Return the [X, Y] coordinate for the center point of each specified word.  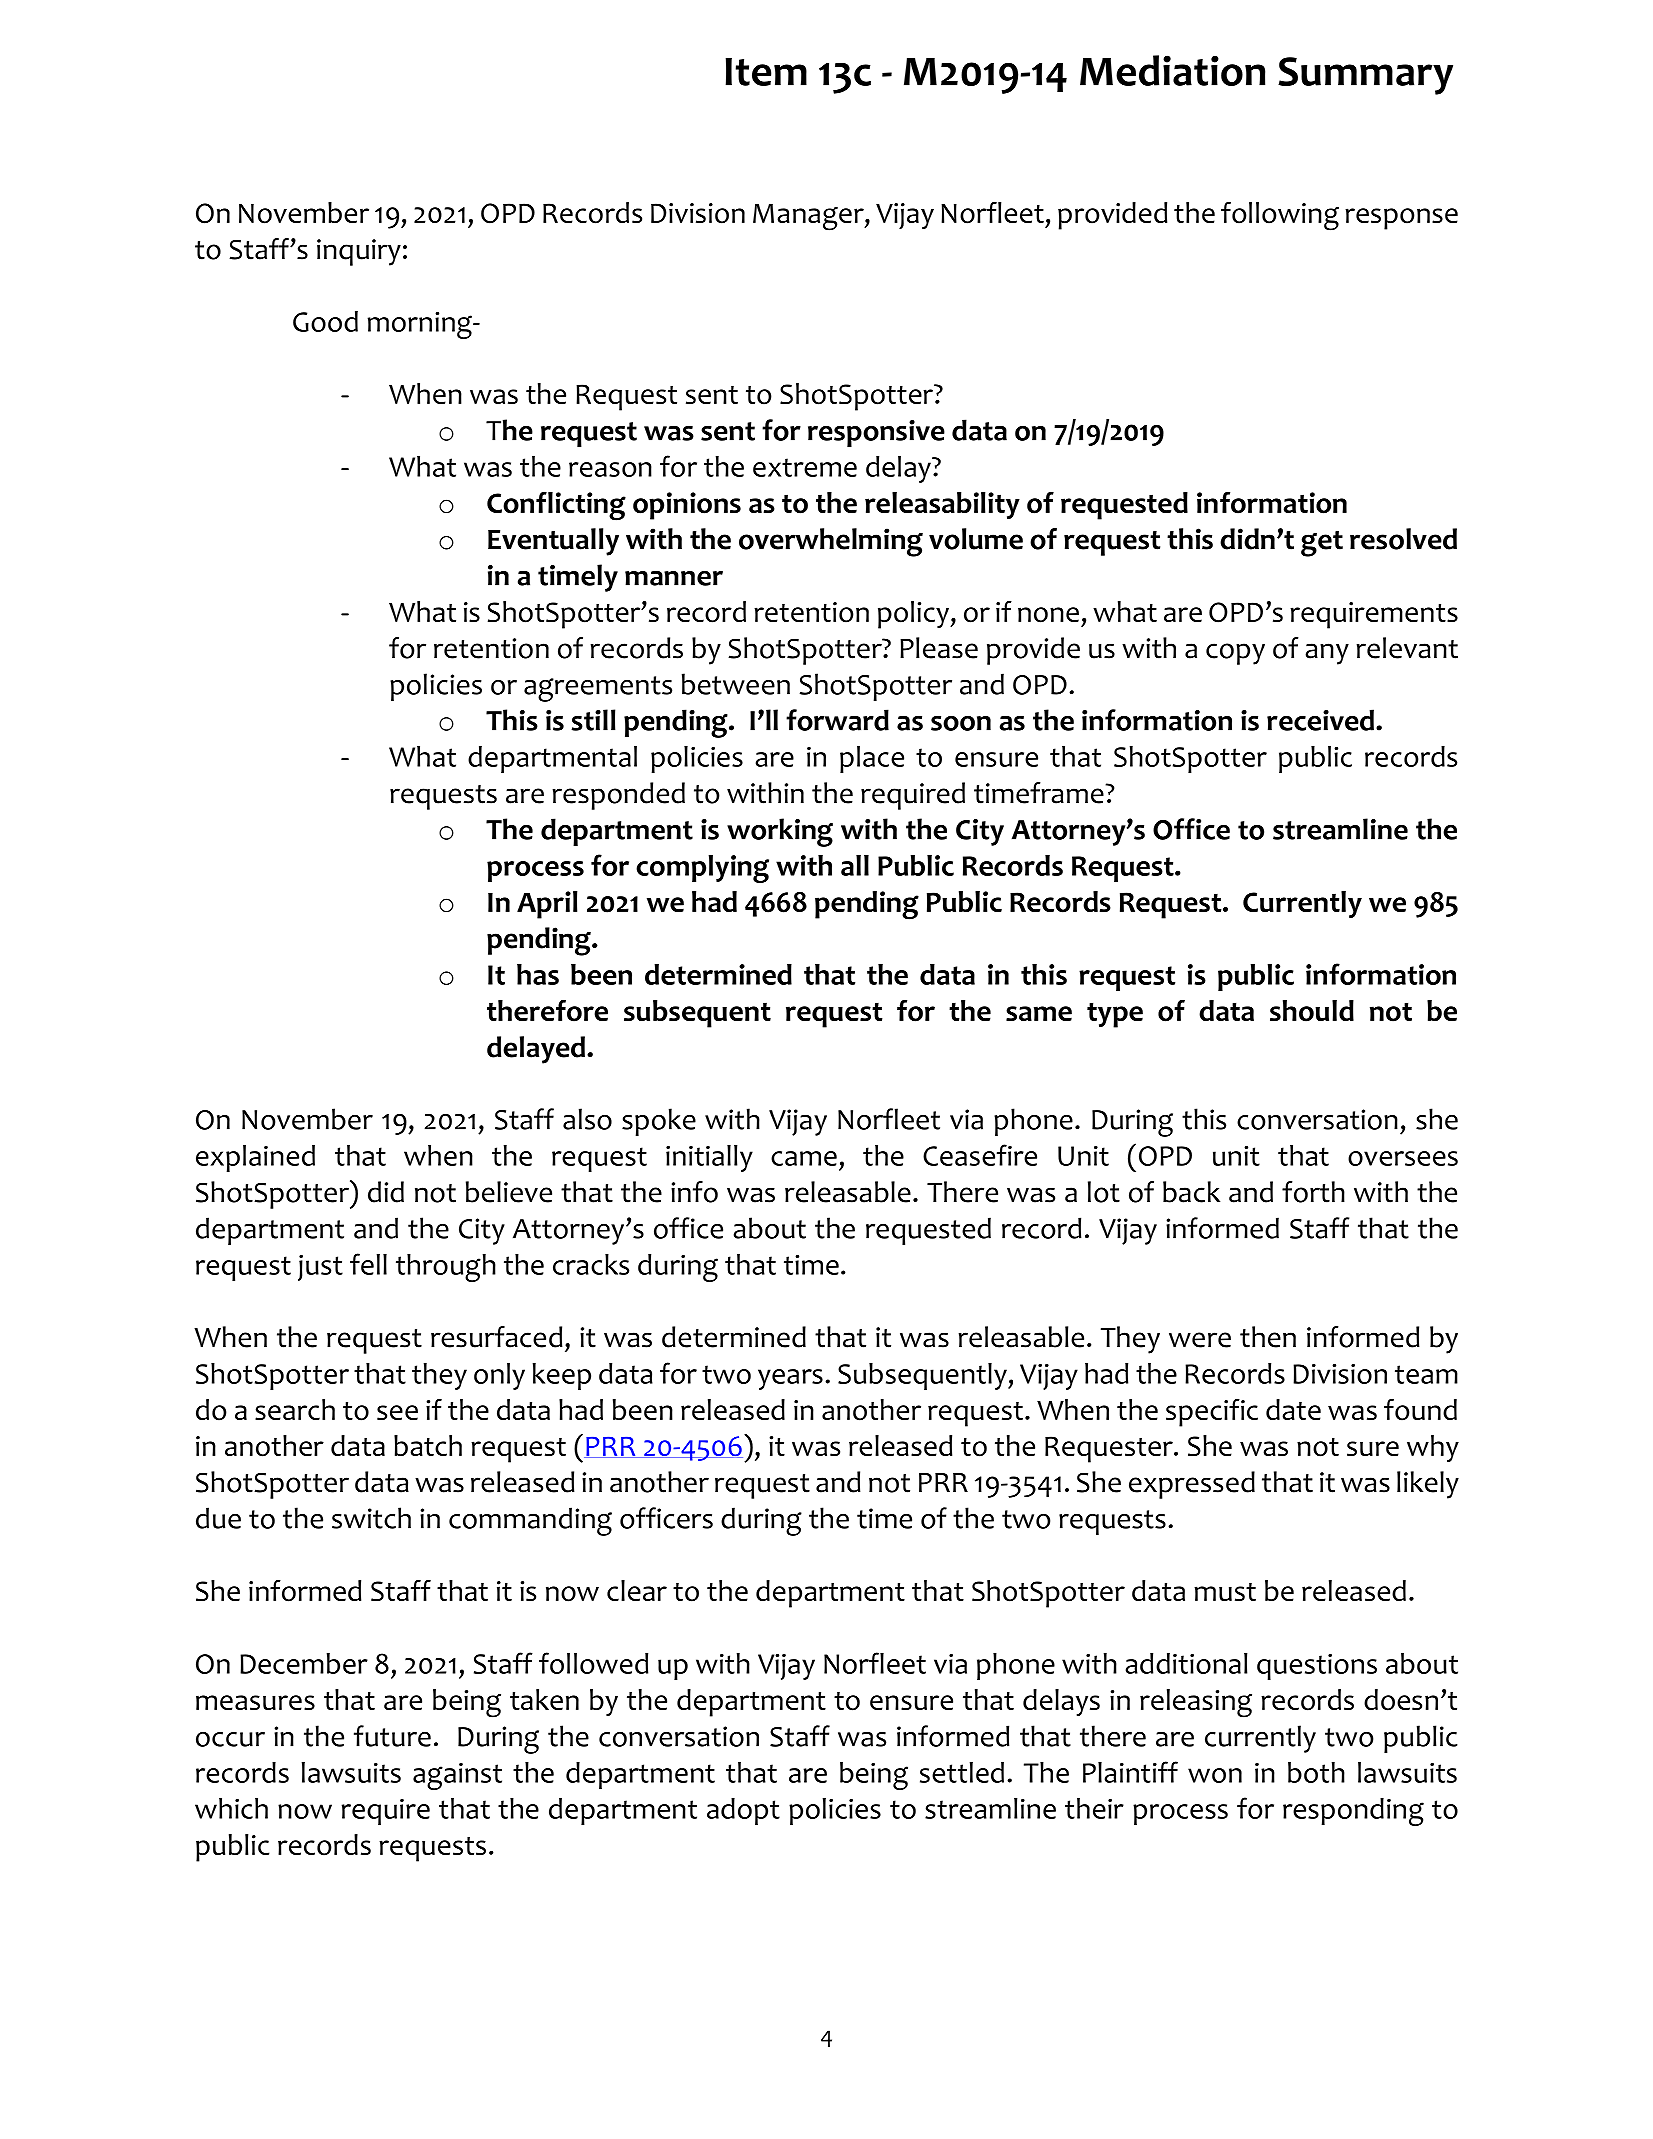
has [538, 974]
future [392, 1736]
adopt [743, 1811]
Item [766, 71]
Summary [1365, 76]
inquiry [359, 252]
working [780, 832]
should [1312, 1011]
